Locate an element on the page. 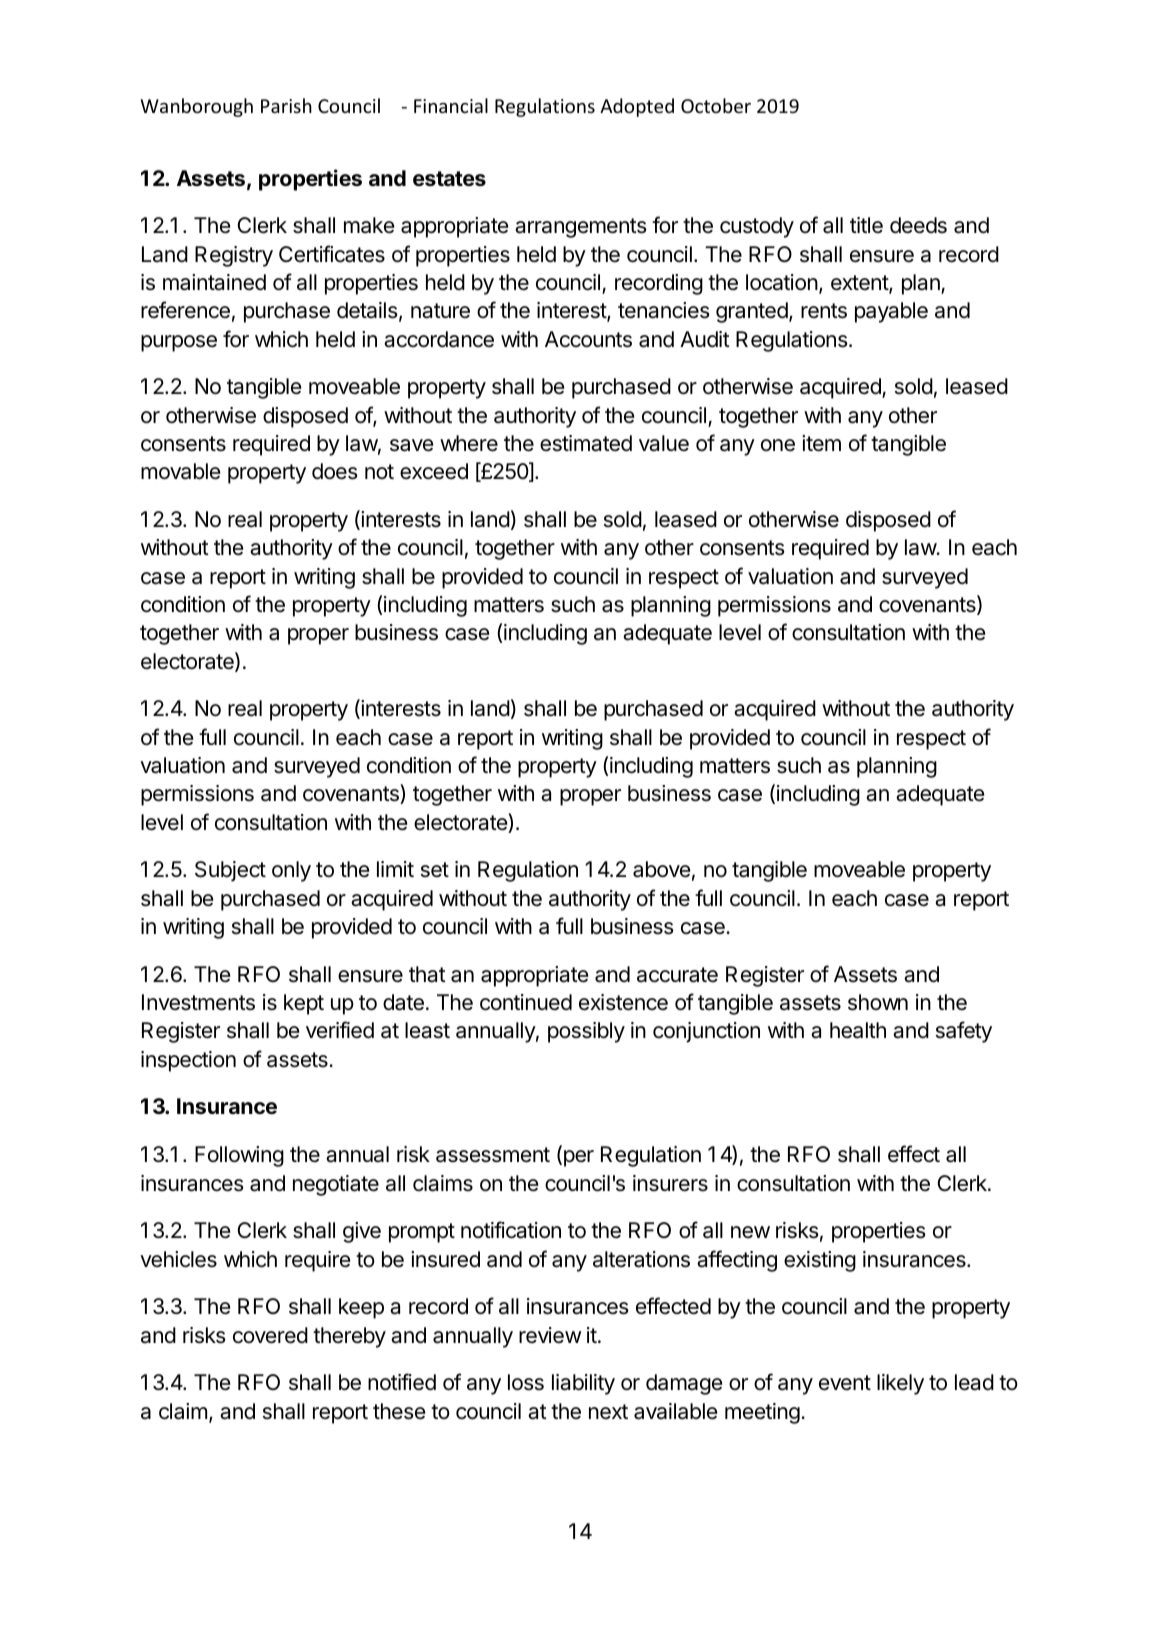 The height and width of the document is (1638, 1158). covered is located at coordinates (270, 1335).
